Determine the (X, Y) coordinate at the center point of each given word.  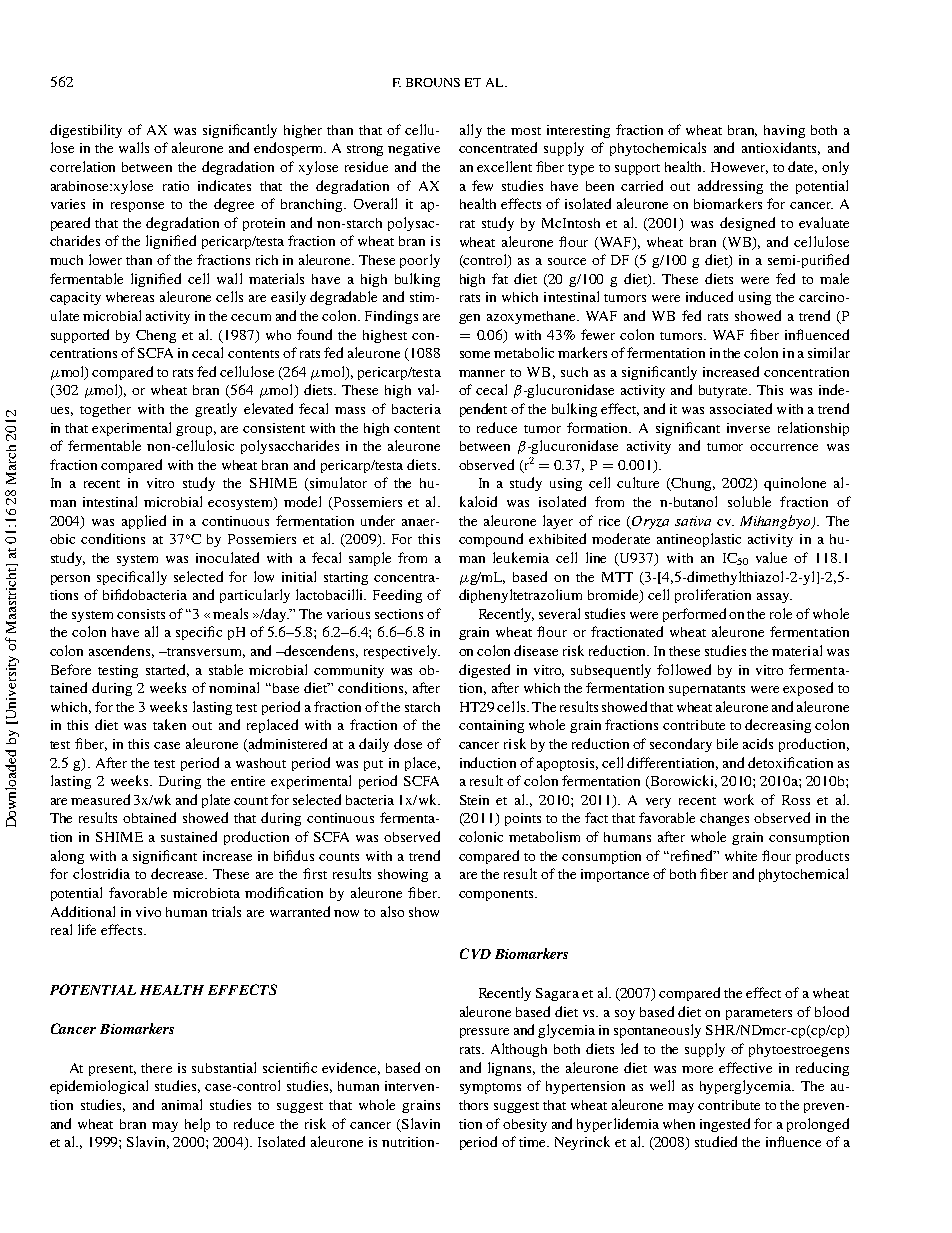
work (739, 799)
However (739, 168)
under (378, 520)
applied (144, 522)
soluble (749, 501)
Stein (474, 800)
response (137, 207)
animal (182, 1104)
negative (414, 149)
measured (100, 799)
